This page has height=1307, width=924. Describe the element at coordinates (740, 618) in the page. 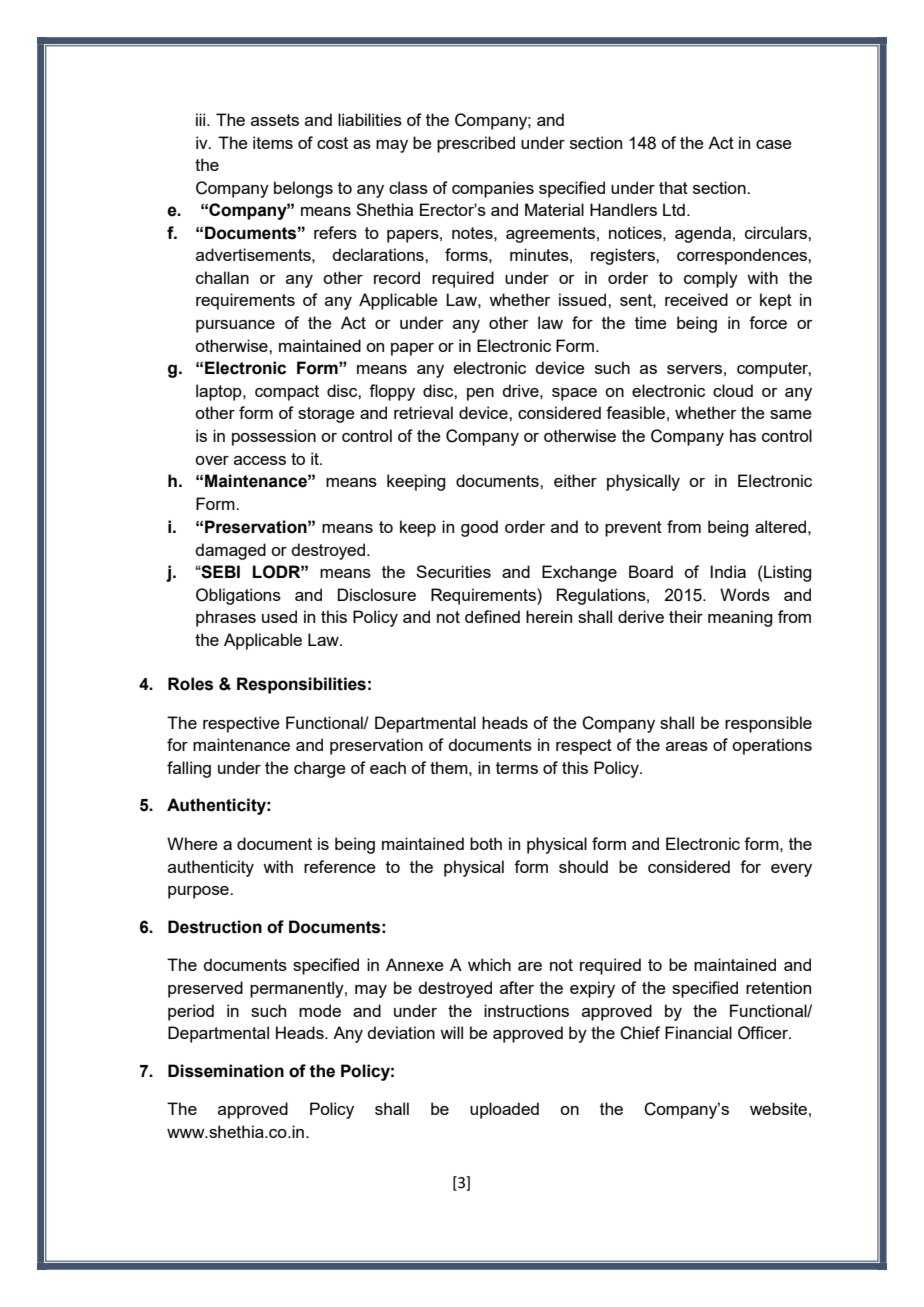

I see `meaning` at that location.
